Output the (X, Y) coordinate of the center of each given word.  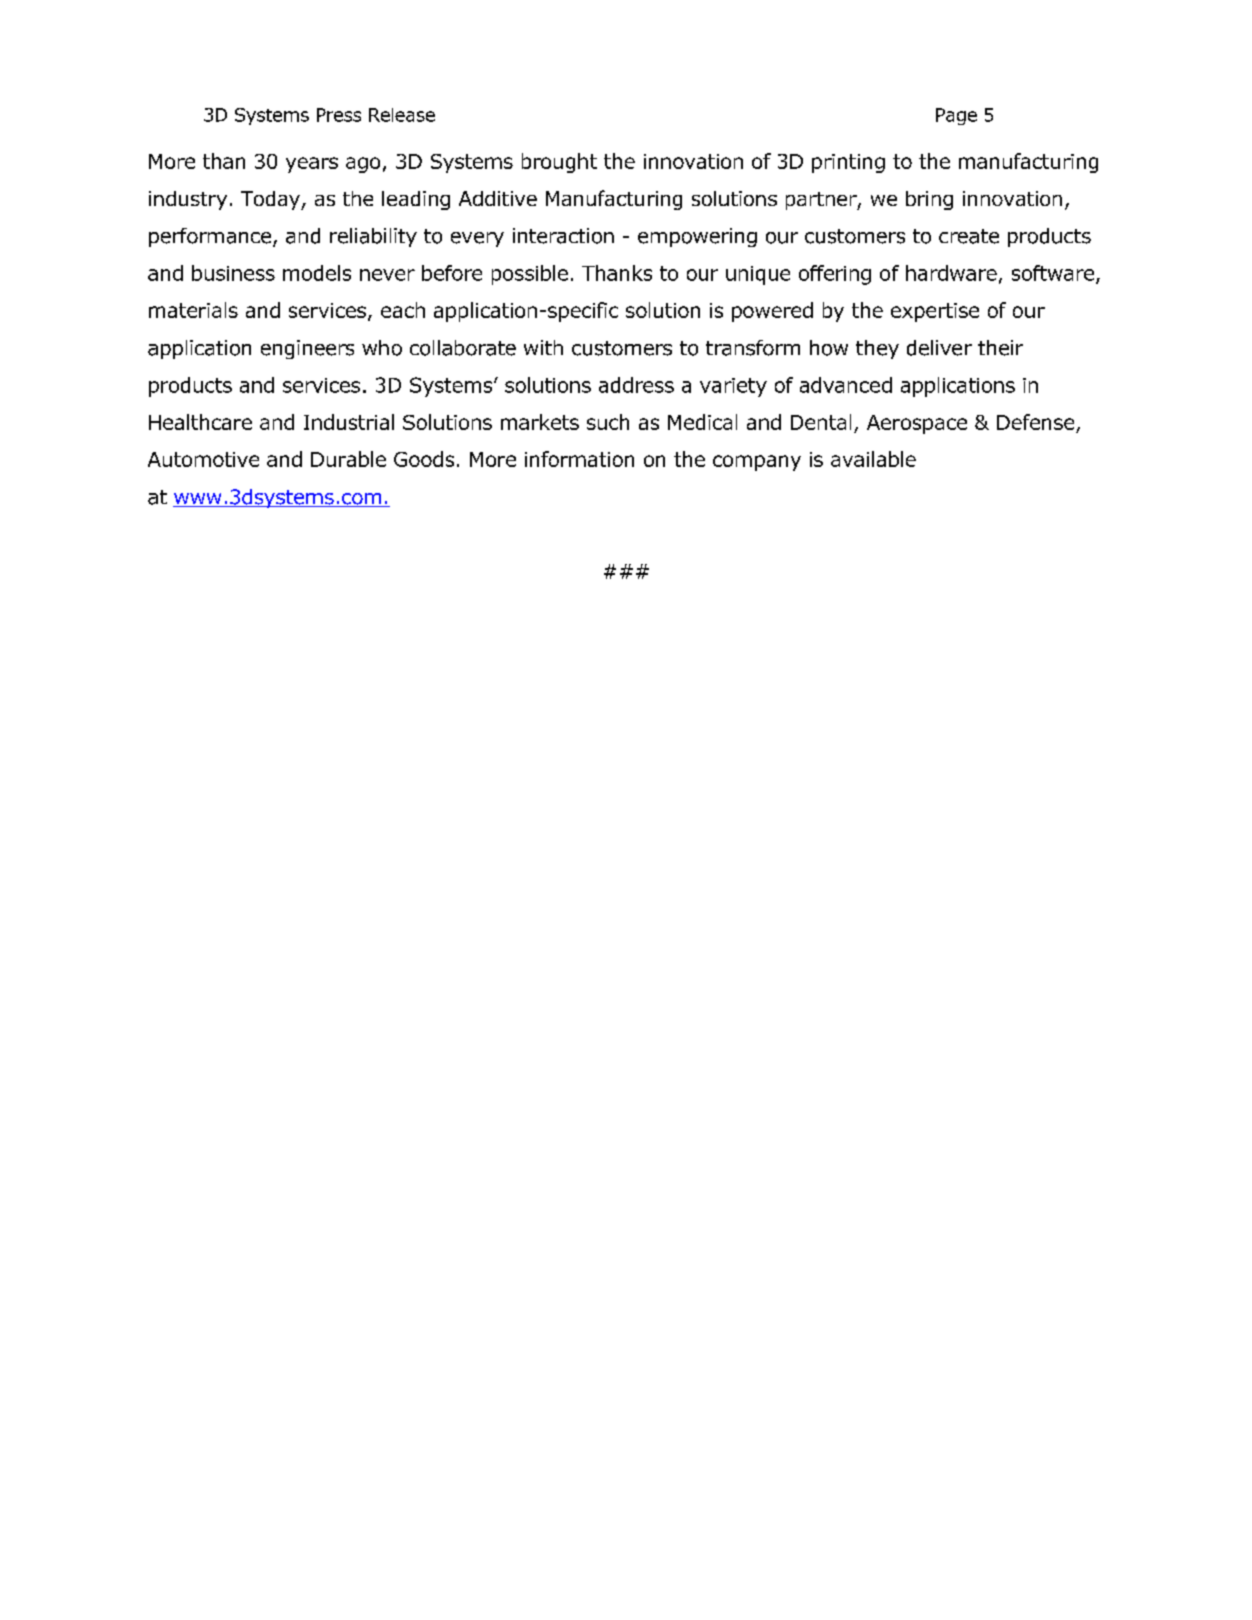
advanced (846, 385)
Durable (348, 459)
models (317, 273)
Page (956, 116)
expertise (935, 312)
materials (193, 310)
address (636, 385)
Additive (498, 198)
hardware (951, 273)
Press (339, 115)
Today (271, 200)
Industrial (349, 422)
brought (559, 163)
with (543, 347)
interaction (563, 236)
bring (929, 200)
